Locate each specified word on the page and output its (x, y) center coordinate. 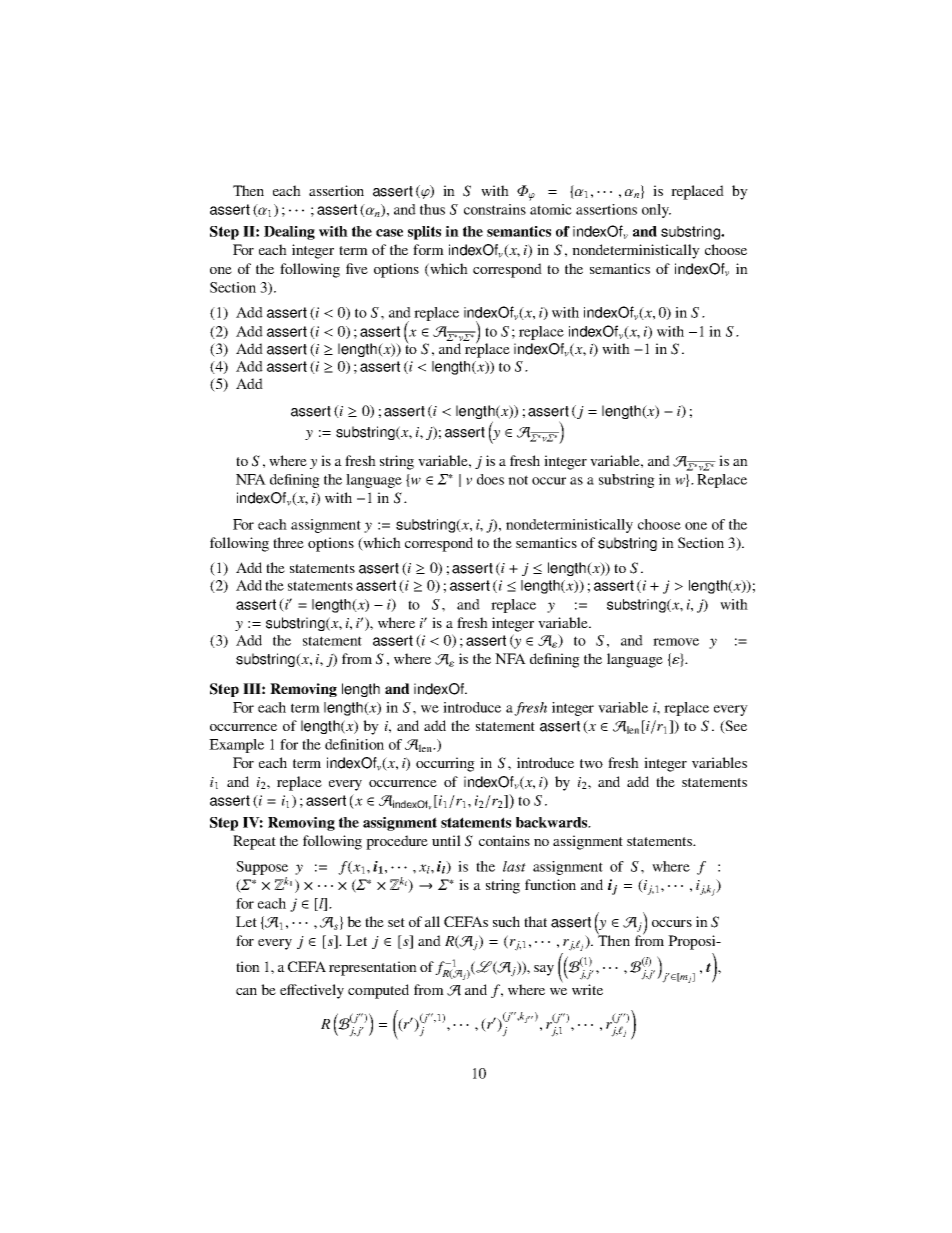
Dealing (289, 233)
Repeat (254, 842)
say (544, 970)
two (591, 763)
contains (504, 840)
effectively (312, 991)
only (656, 211)
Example (236, 746)
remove (676, 642)
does (490, 479)
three (288, 542)
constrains (495, 209)
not (518, 480)
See (735, 727)
